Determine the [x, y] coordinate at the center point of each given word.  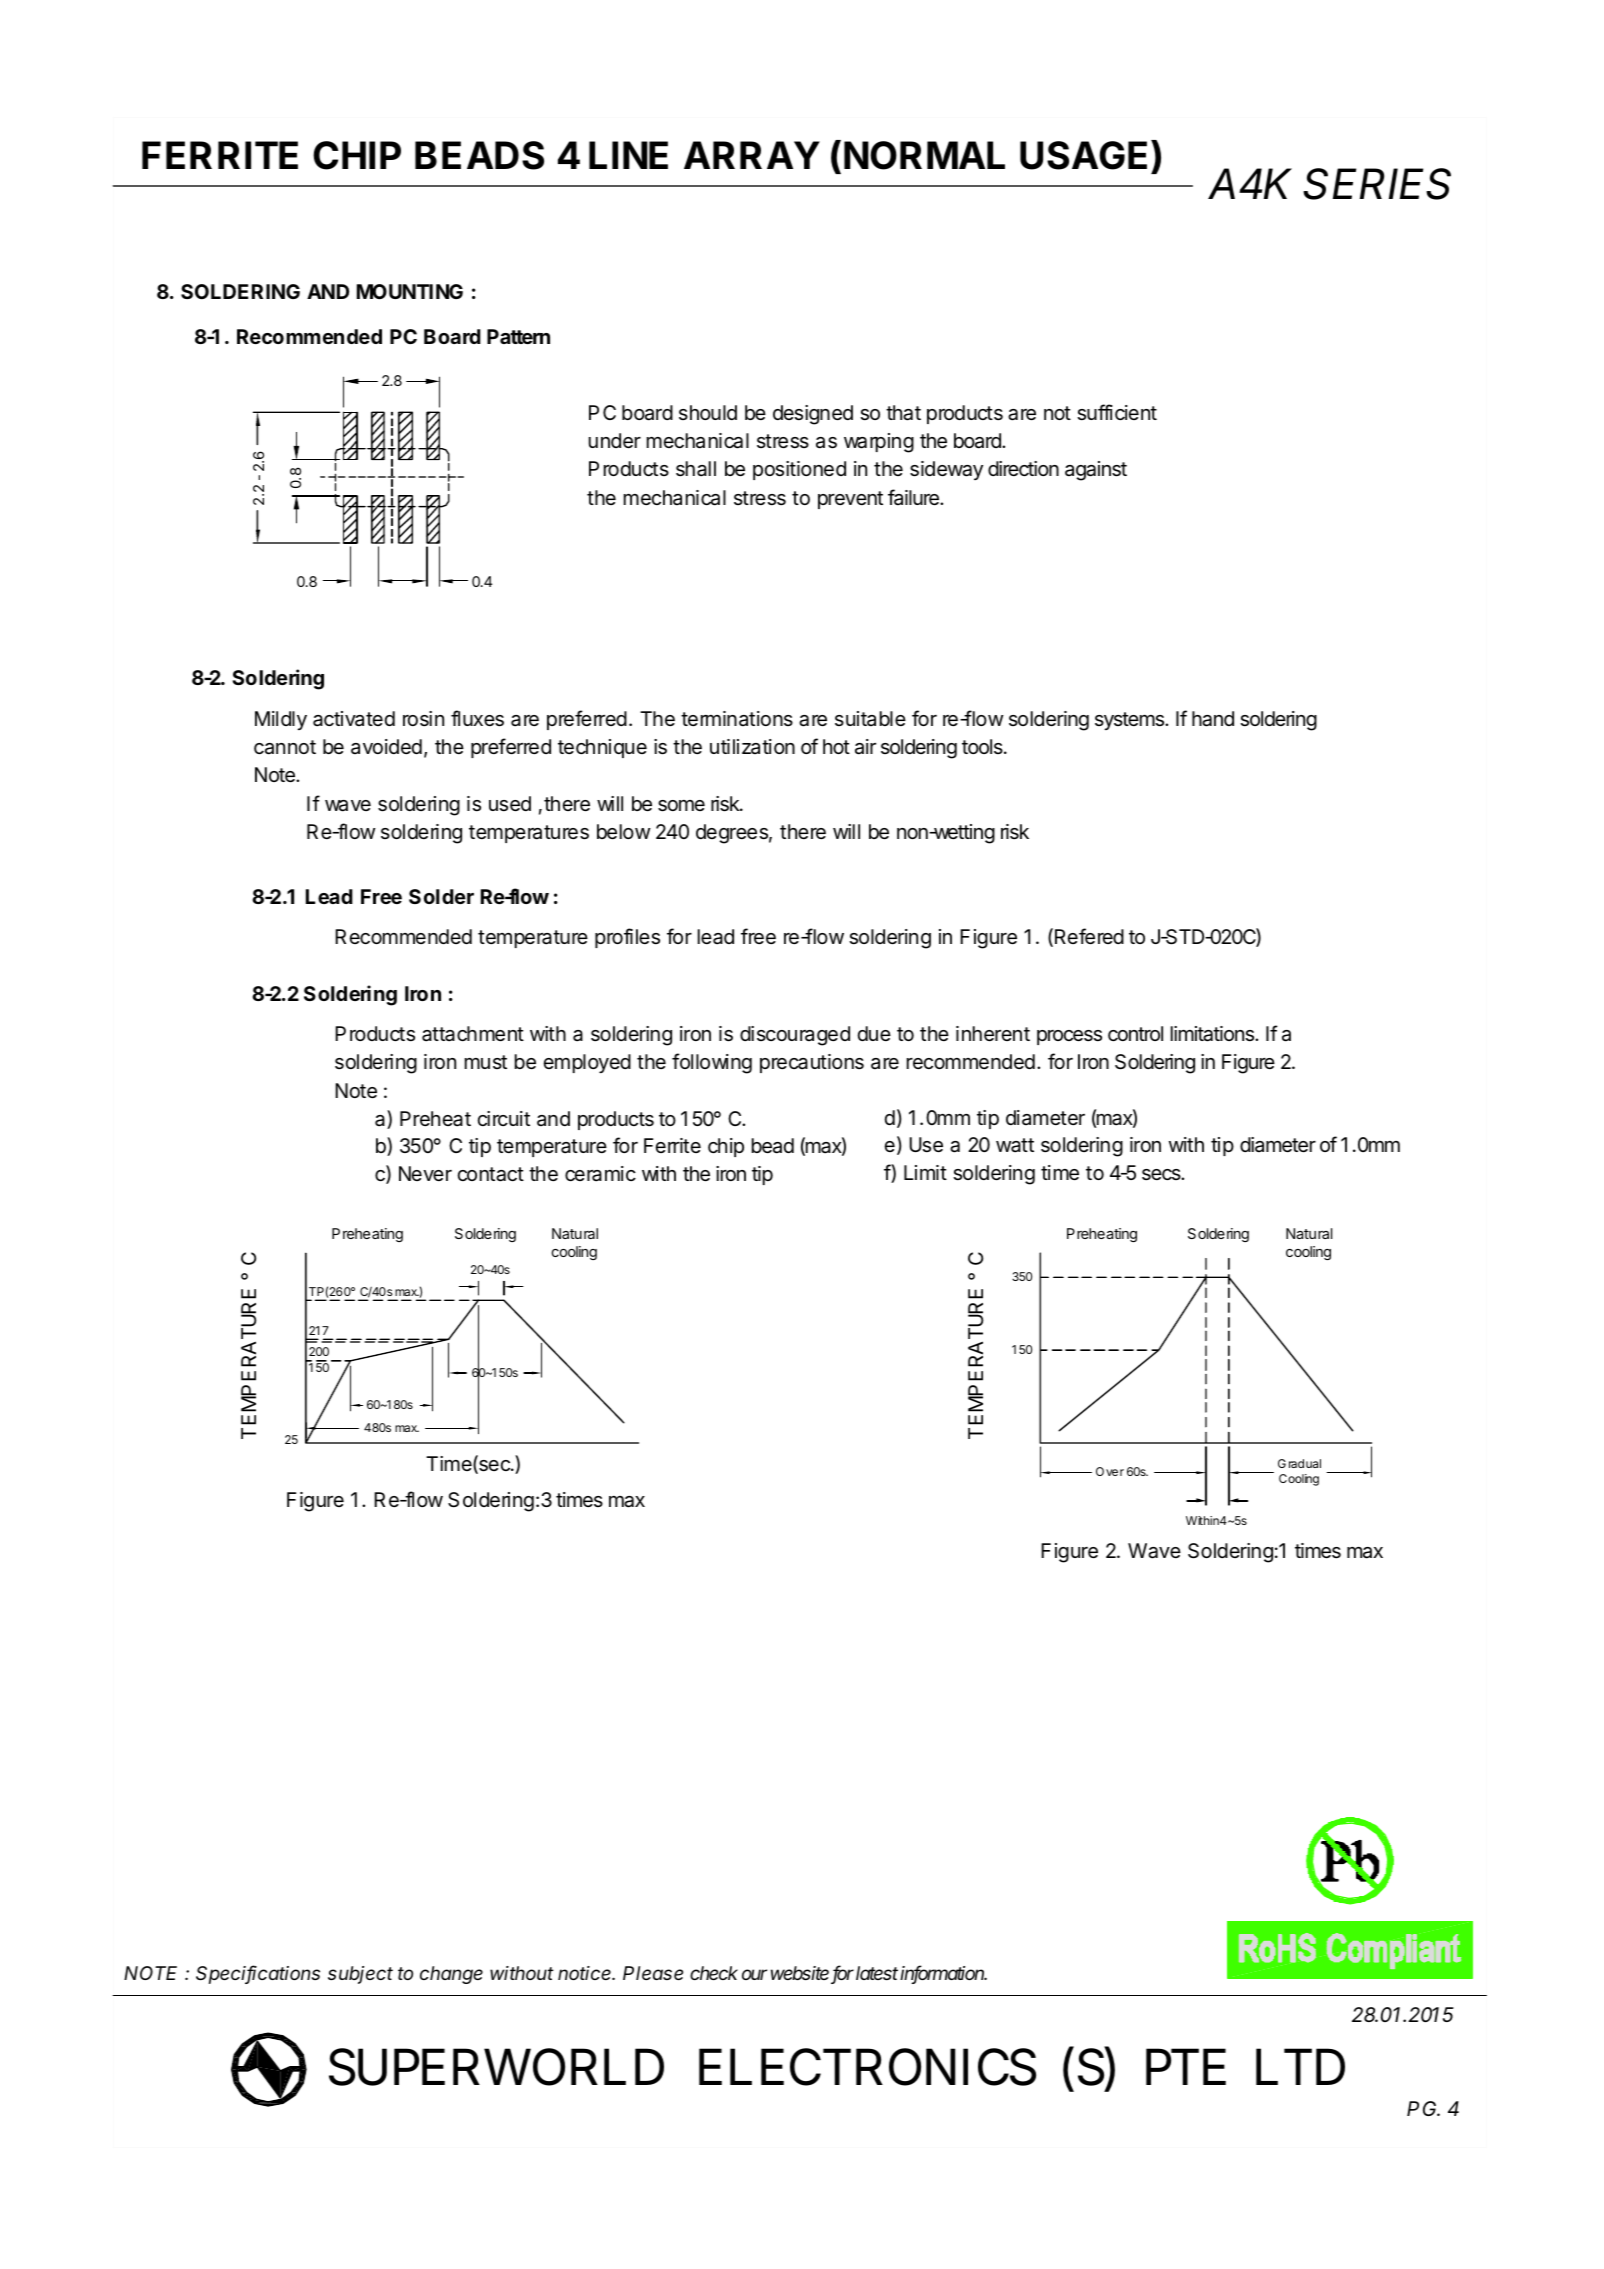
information [943, 1974]
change [451, 1975]
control [1135, 1034]
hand [1213, 719]
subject [360, 1975]
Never [425, 1173]
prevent [850, 500]
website [802, 1974]
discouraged [795, 1036]
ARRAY [752, 155]
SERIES [1377, 184]
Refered [1089, 936]
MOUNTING [410, 291]
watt [1015, 1145]
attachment [473, 1034]
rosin [423, 719]
